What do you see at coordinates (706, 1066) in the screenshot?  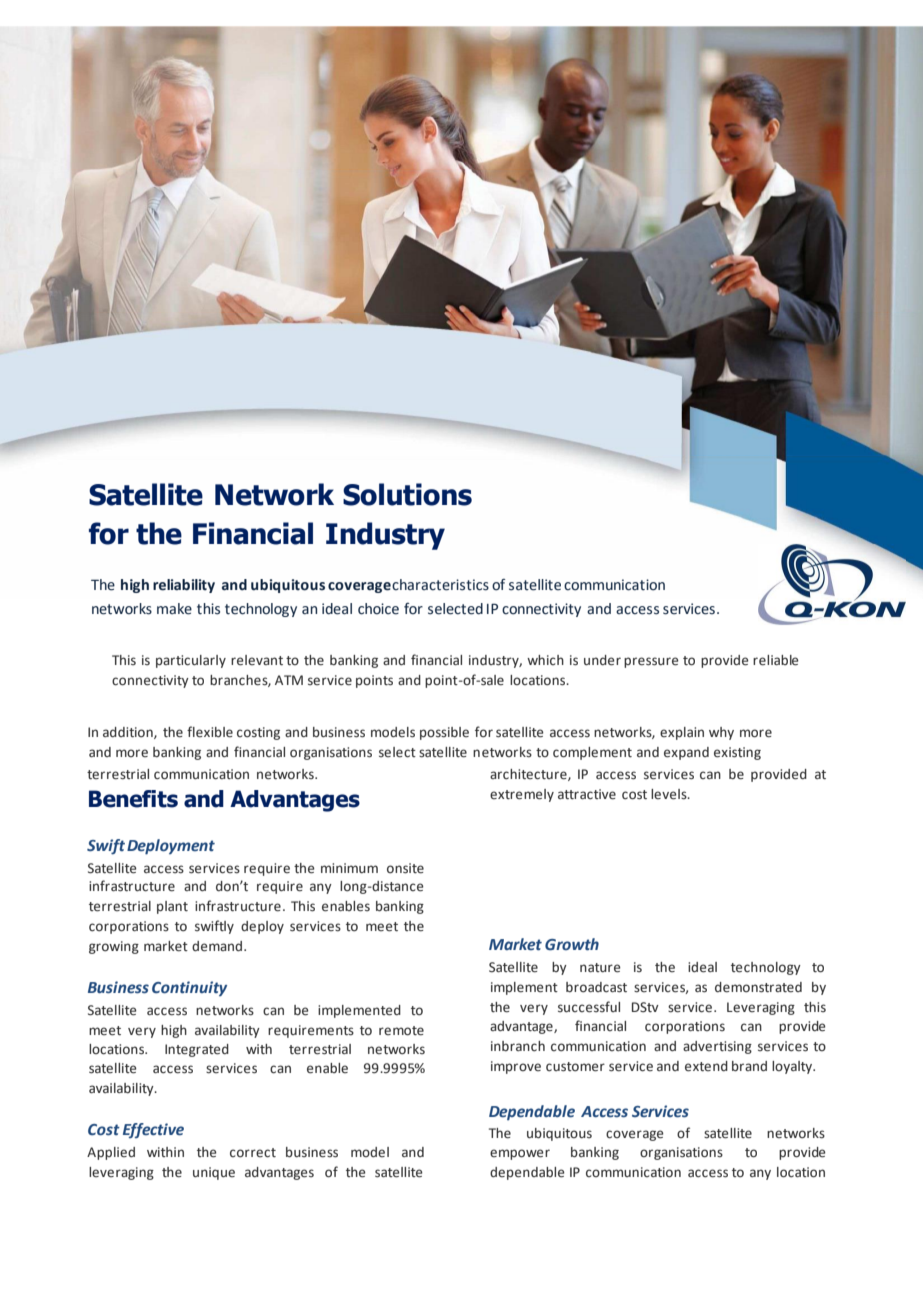 I see `extend` at bounding box center [706, 1066].
